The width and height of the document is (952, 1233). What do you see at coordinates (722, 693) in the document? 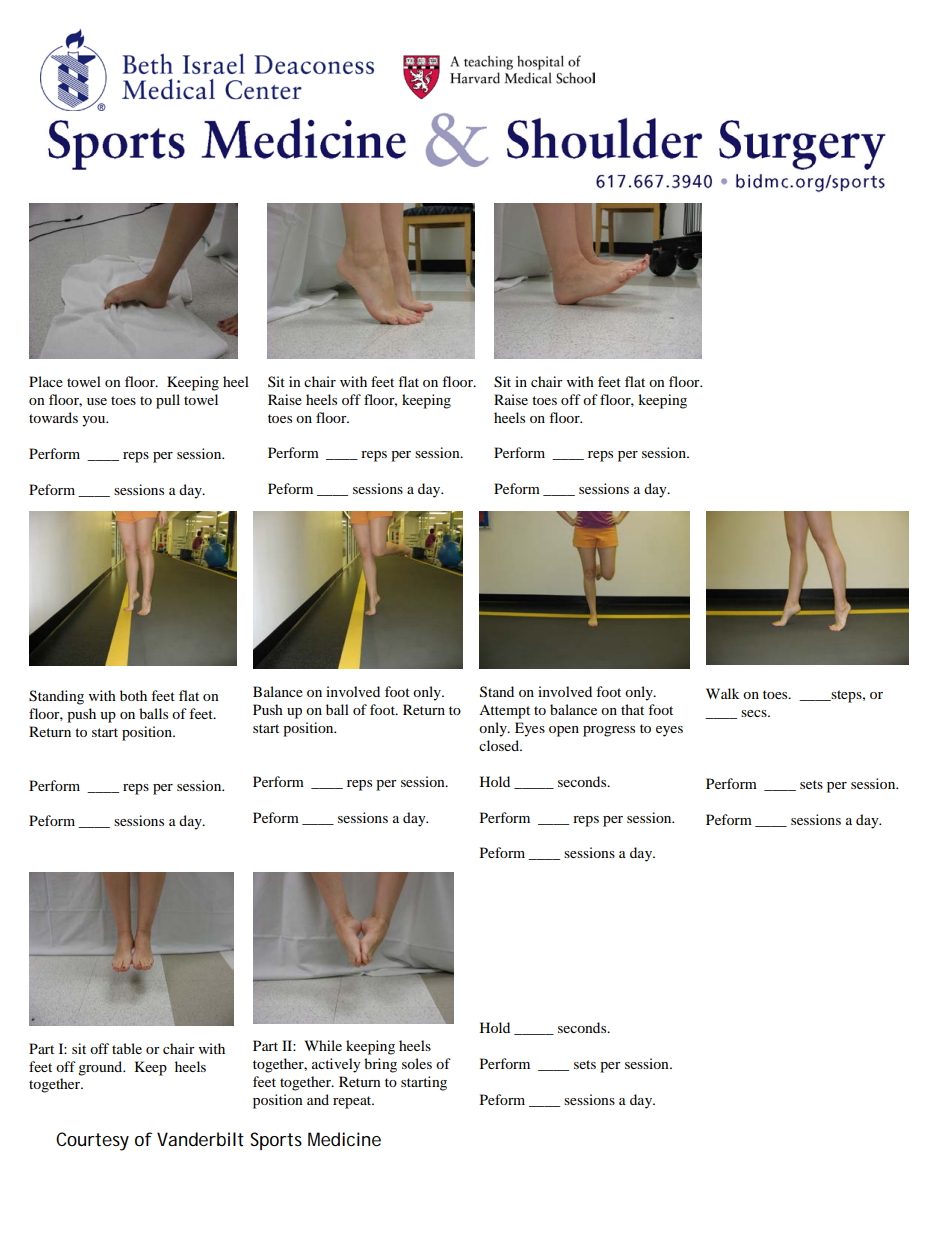
I see `Walk` at bounding box center [722, 693].
